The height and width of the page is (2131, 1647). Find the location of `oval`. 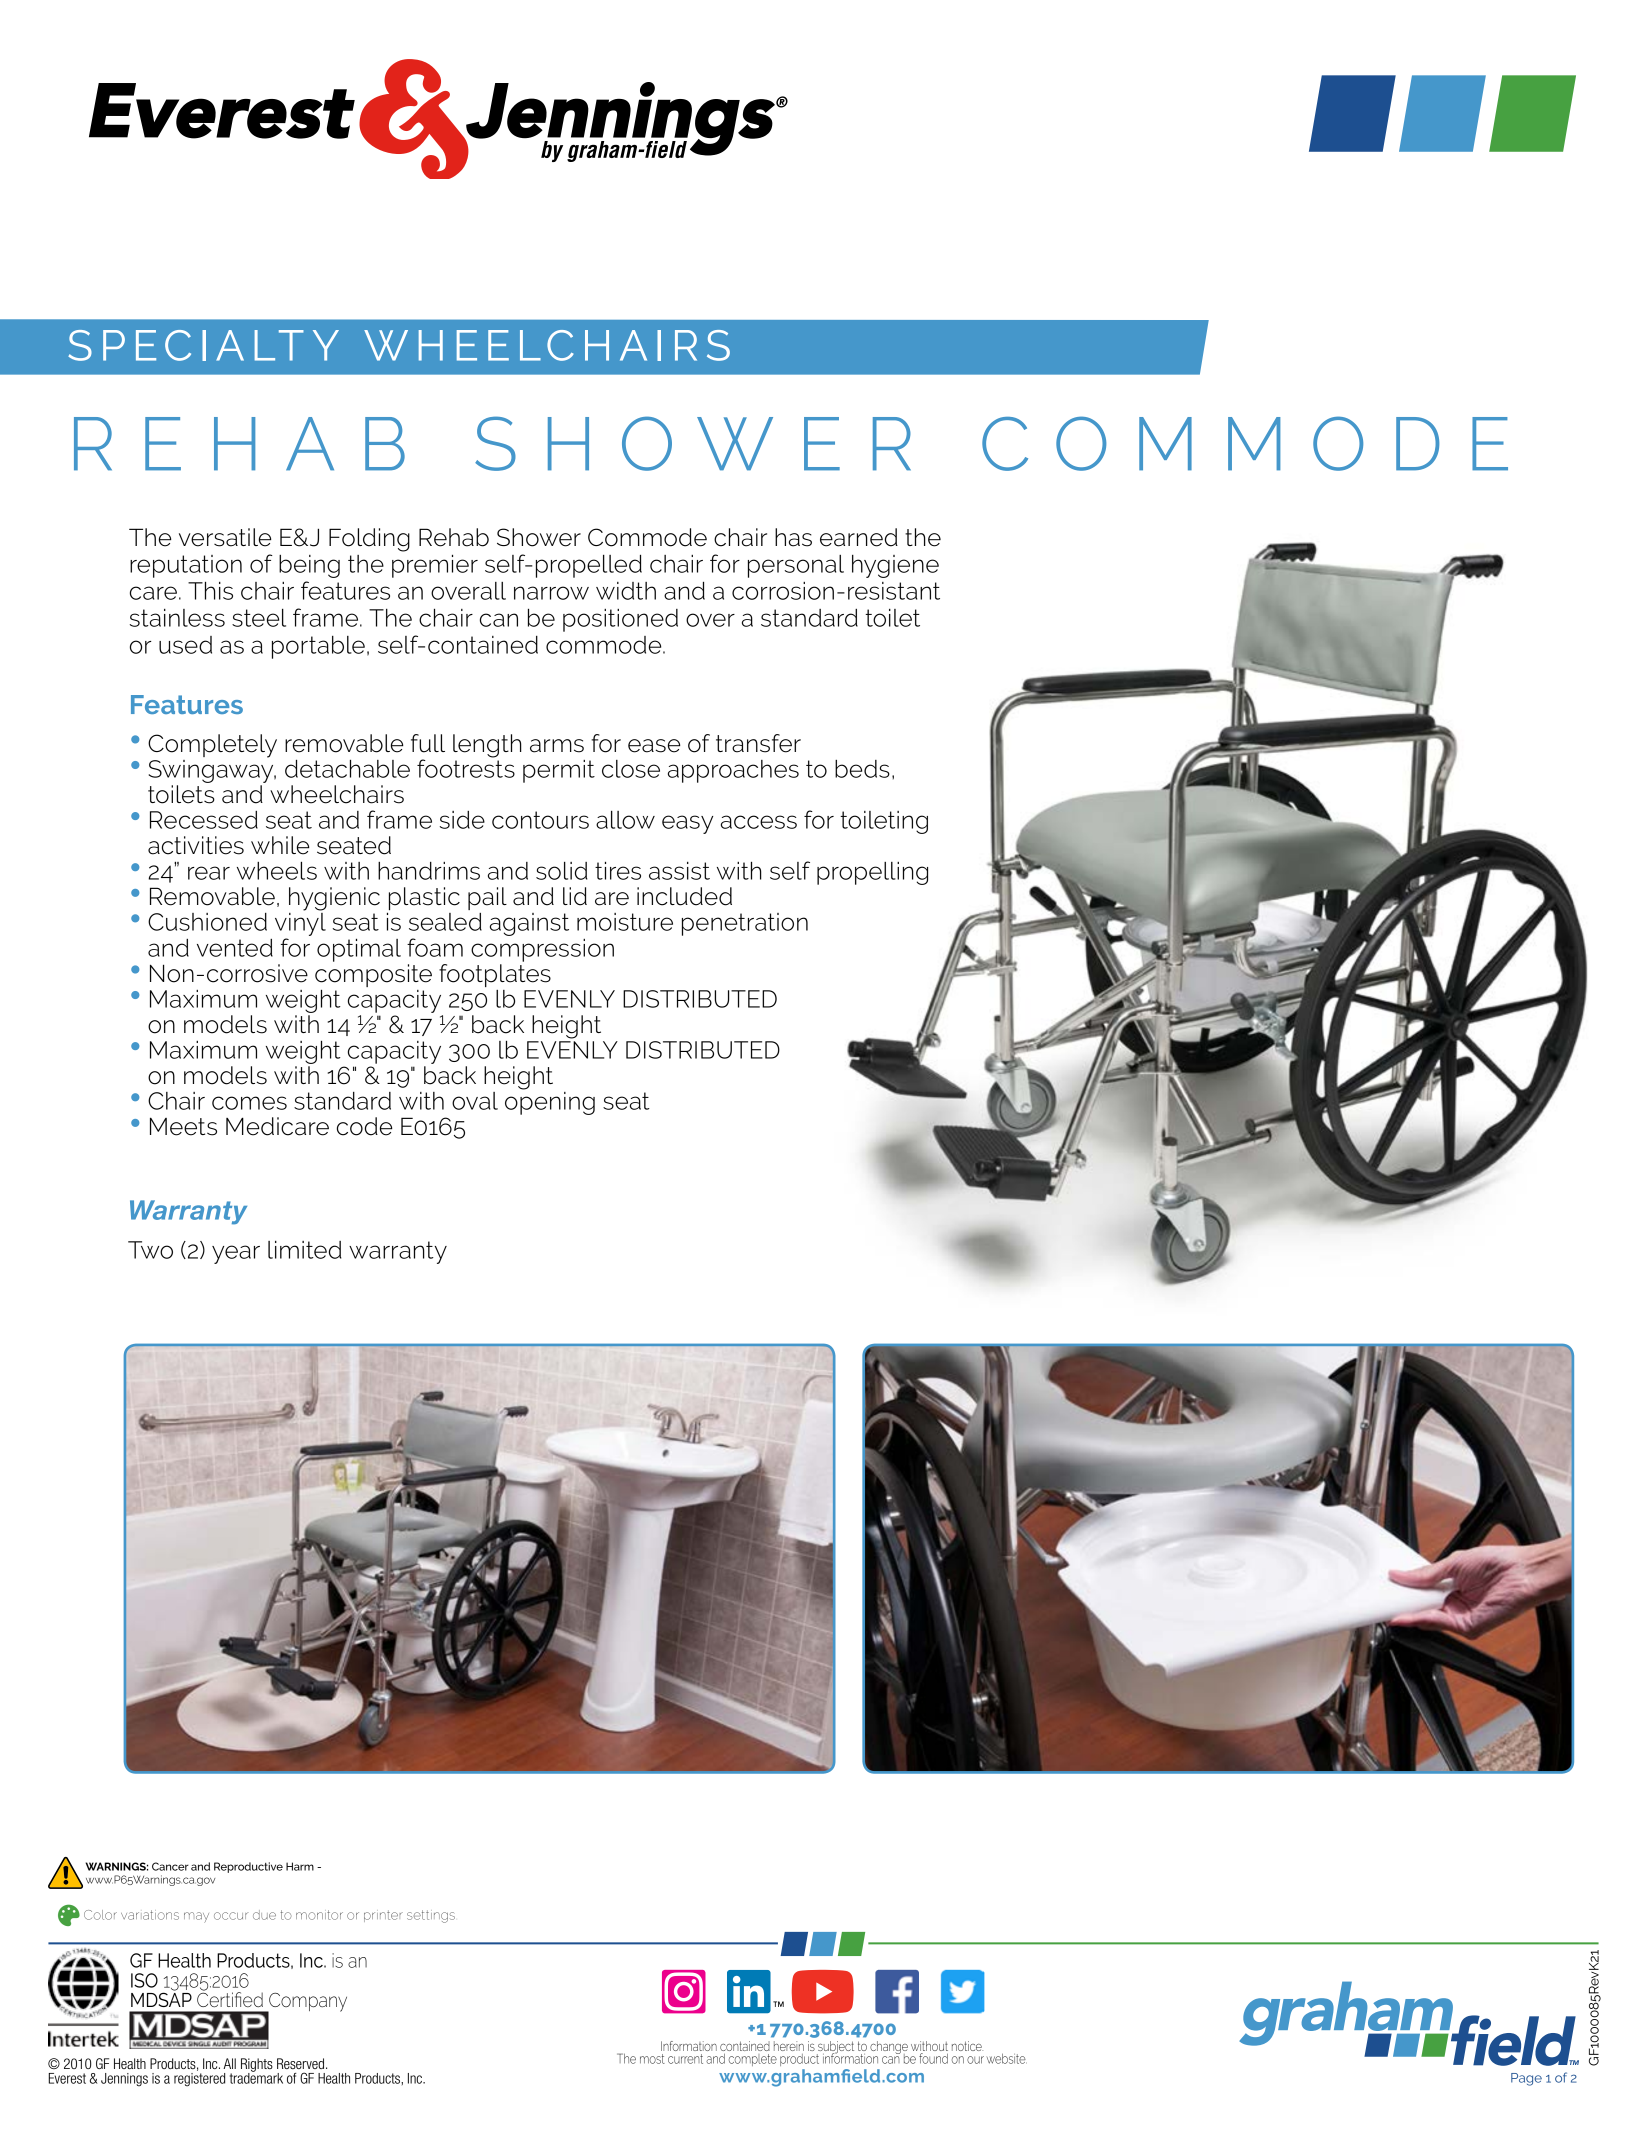

oval is located at coordinates (475, 1101).
